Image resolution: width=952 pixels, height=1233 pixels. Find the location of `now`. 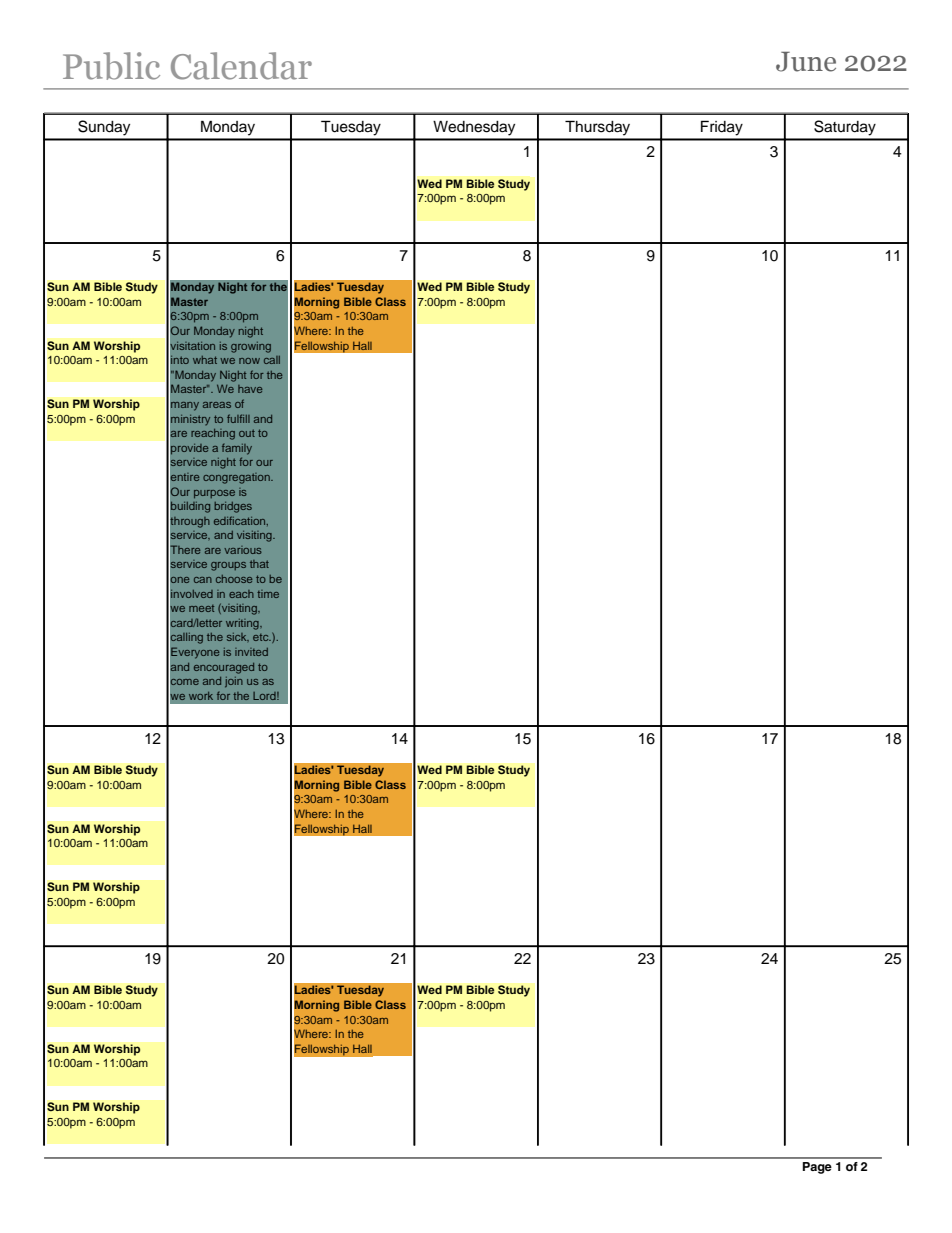

now is located at coordinates (249, 361).
